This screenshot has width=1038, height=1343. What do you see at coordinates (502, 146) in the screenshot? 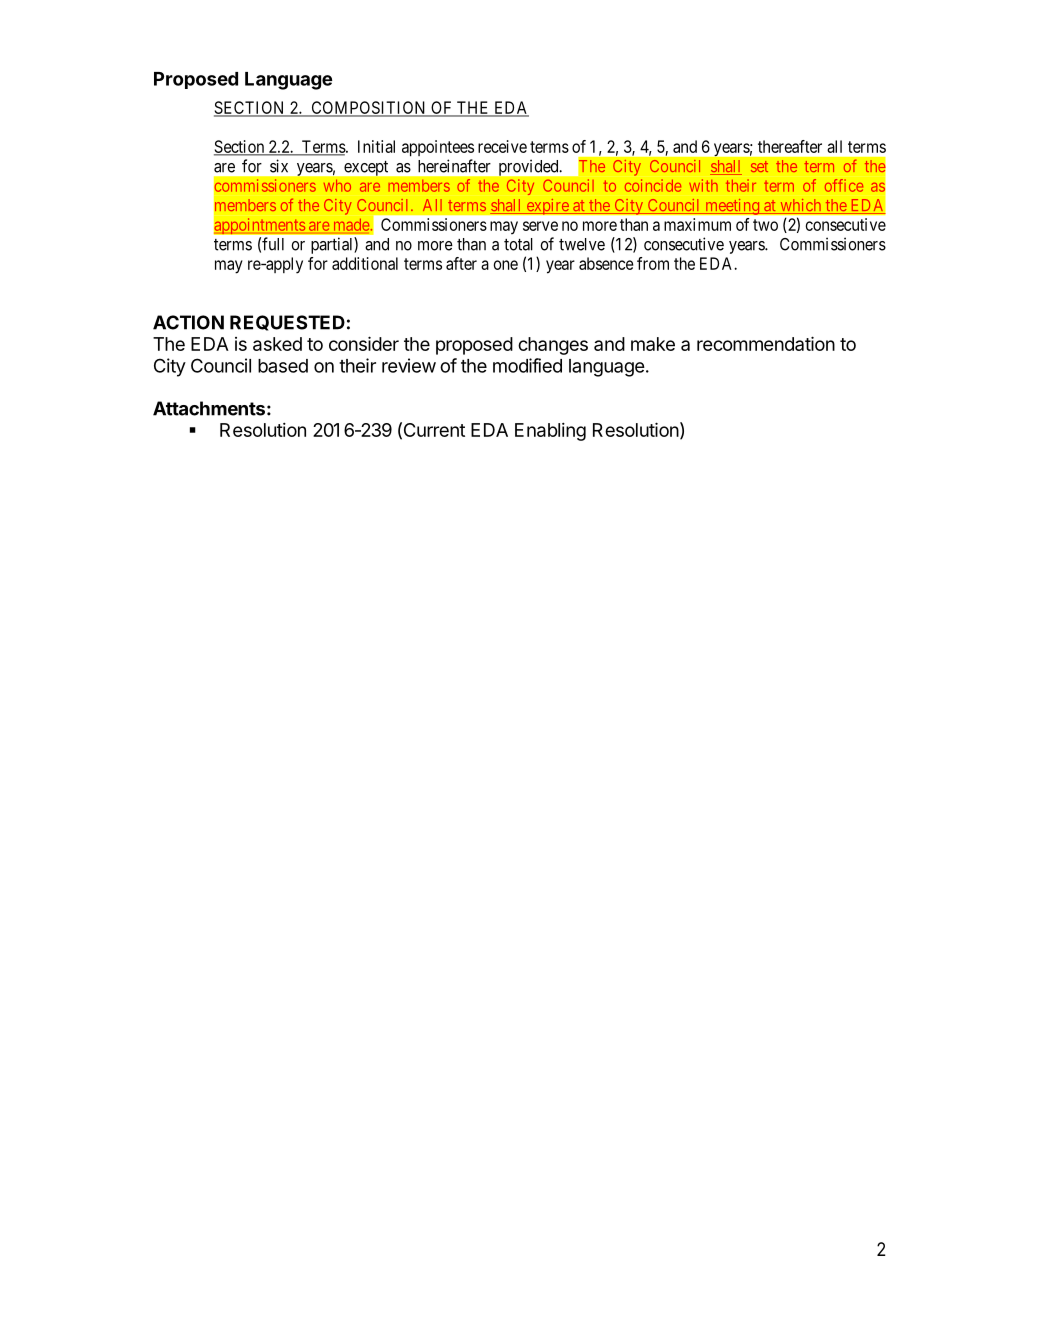
I see `receive` at bounding box center [502, 146].
